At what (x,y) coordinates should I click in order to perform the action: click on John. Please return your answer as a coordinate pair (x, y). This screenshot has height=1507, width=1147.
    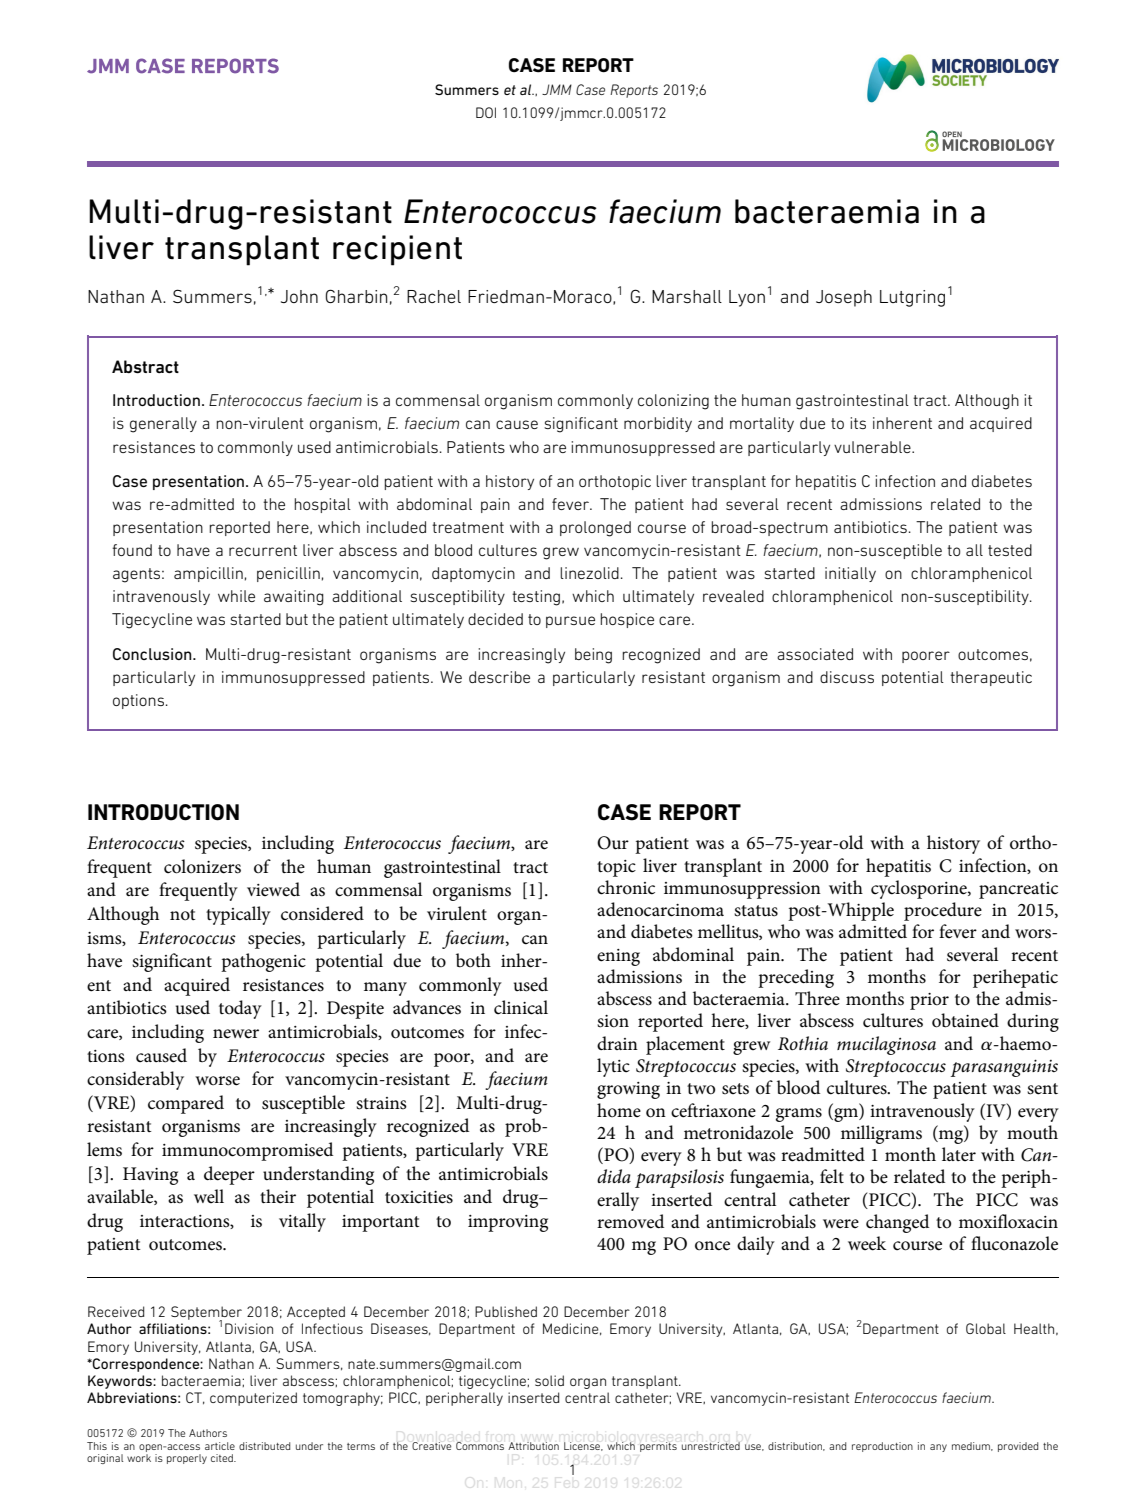
    Looking at the image, I should click on (299, 296).
